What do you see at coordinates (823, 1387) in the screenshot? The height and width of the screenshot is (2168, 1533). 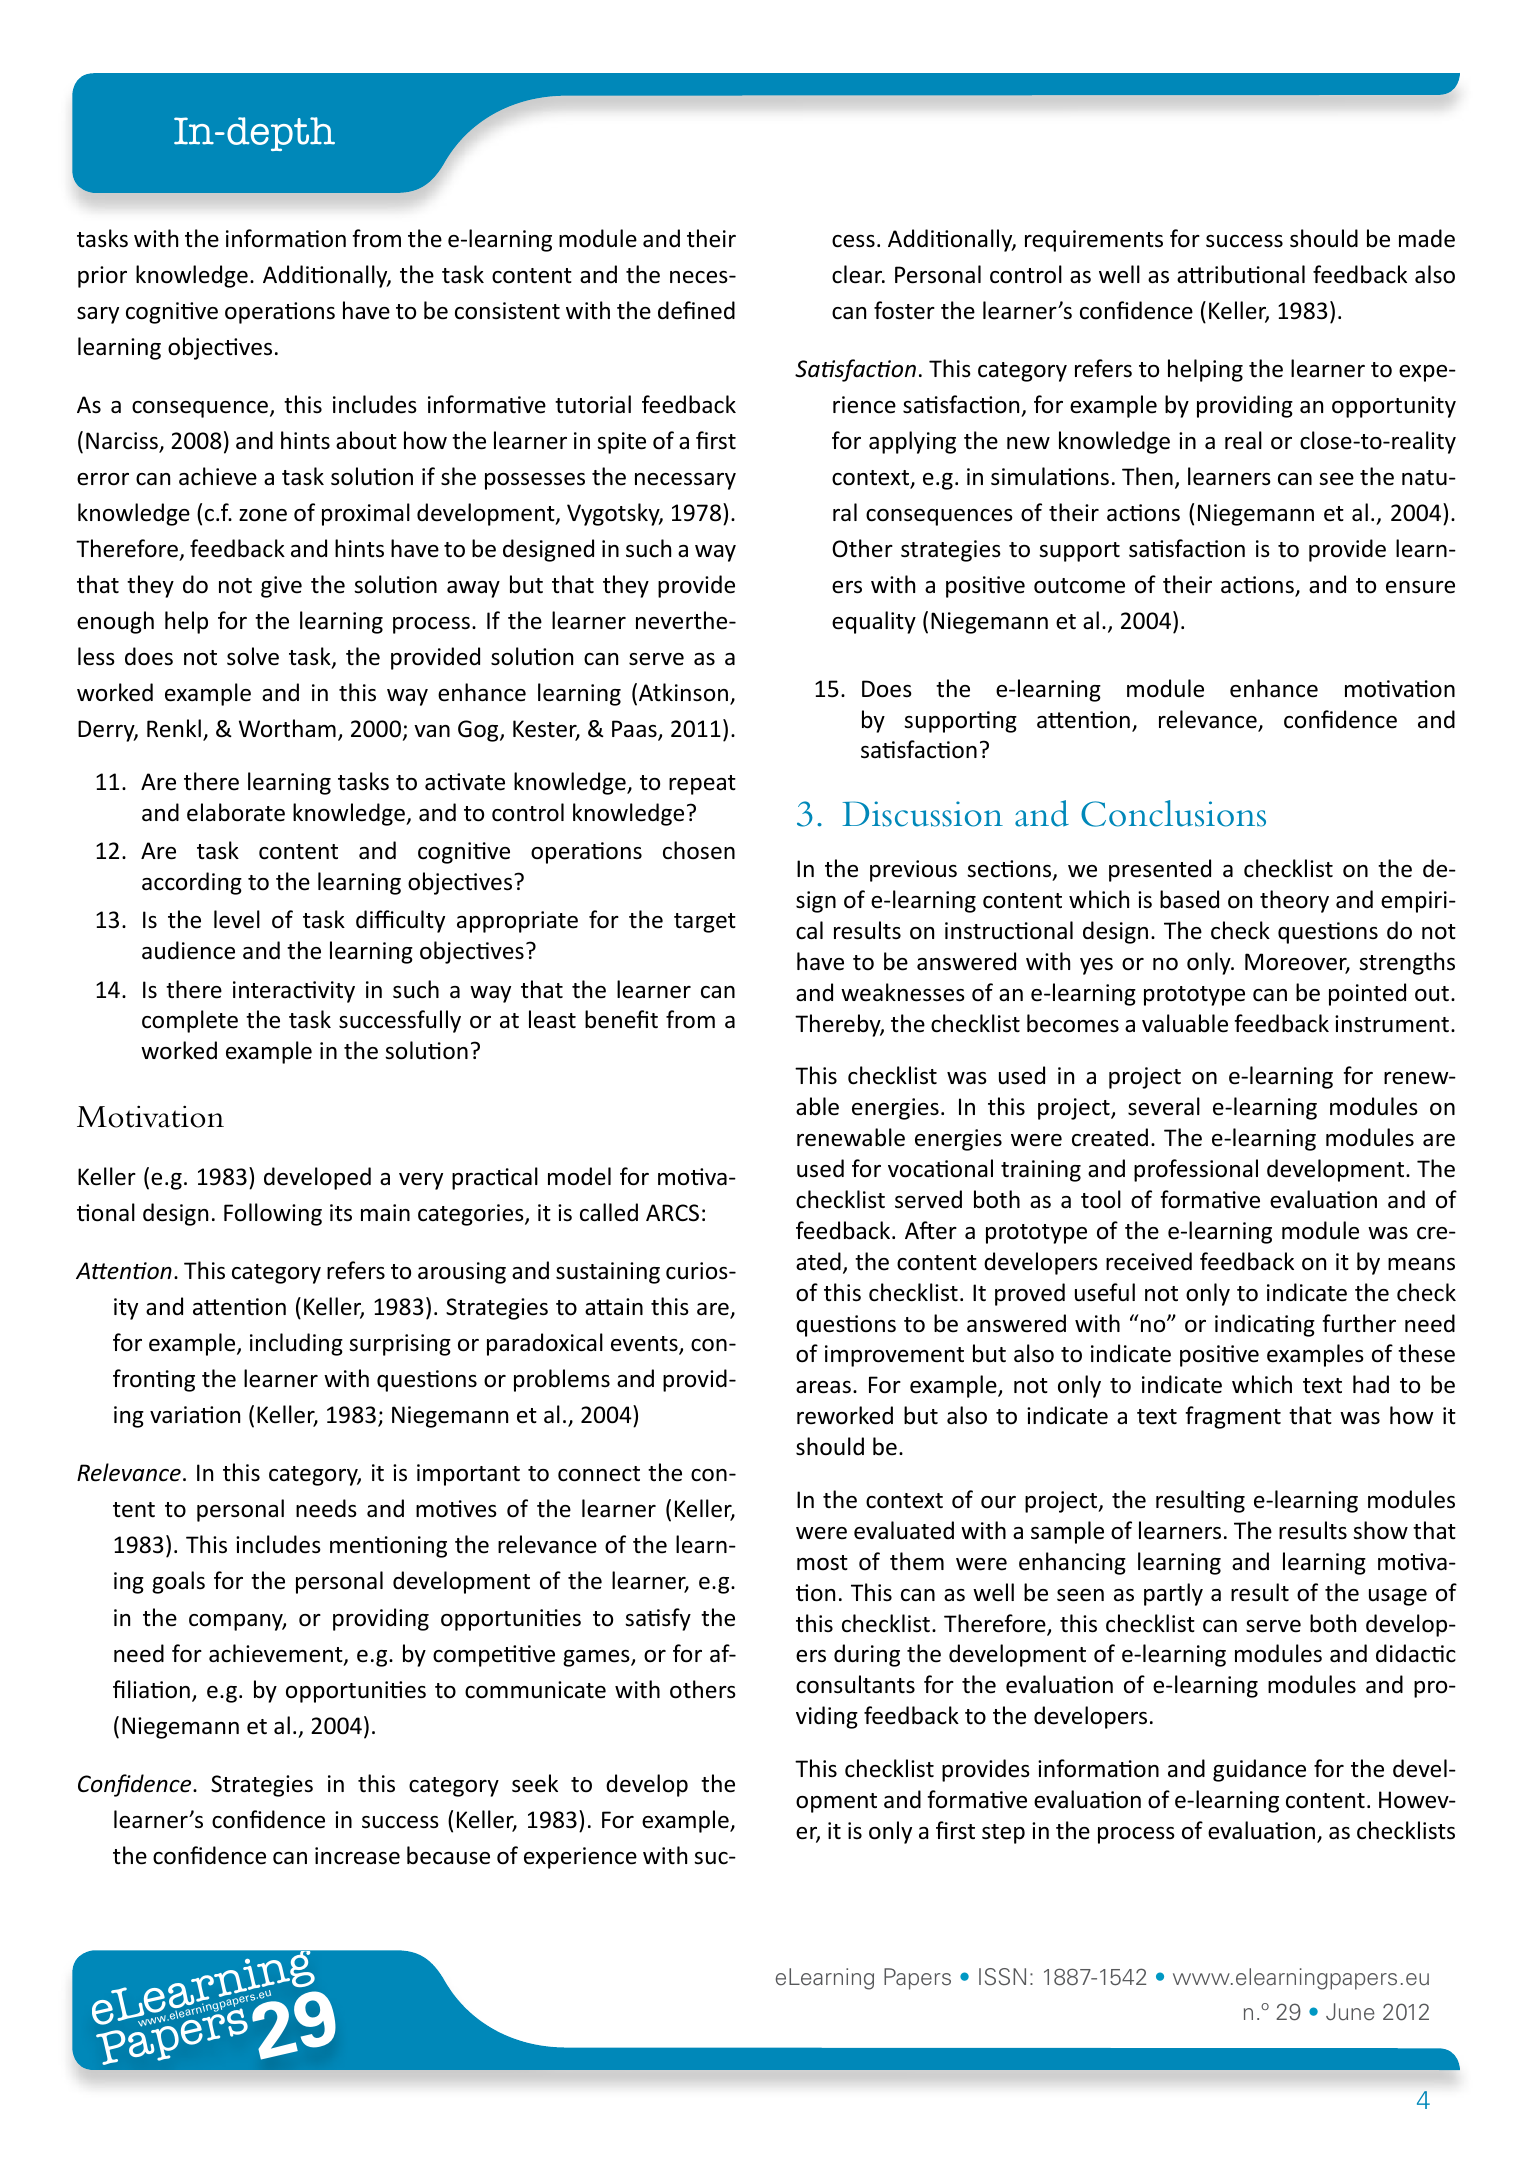 I see `areas` at bounding box center [823, 1387].
